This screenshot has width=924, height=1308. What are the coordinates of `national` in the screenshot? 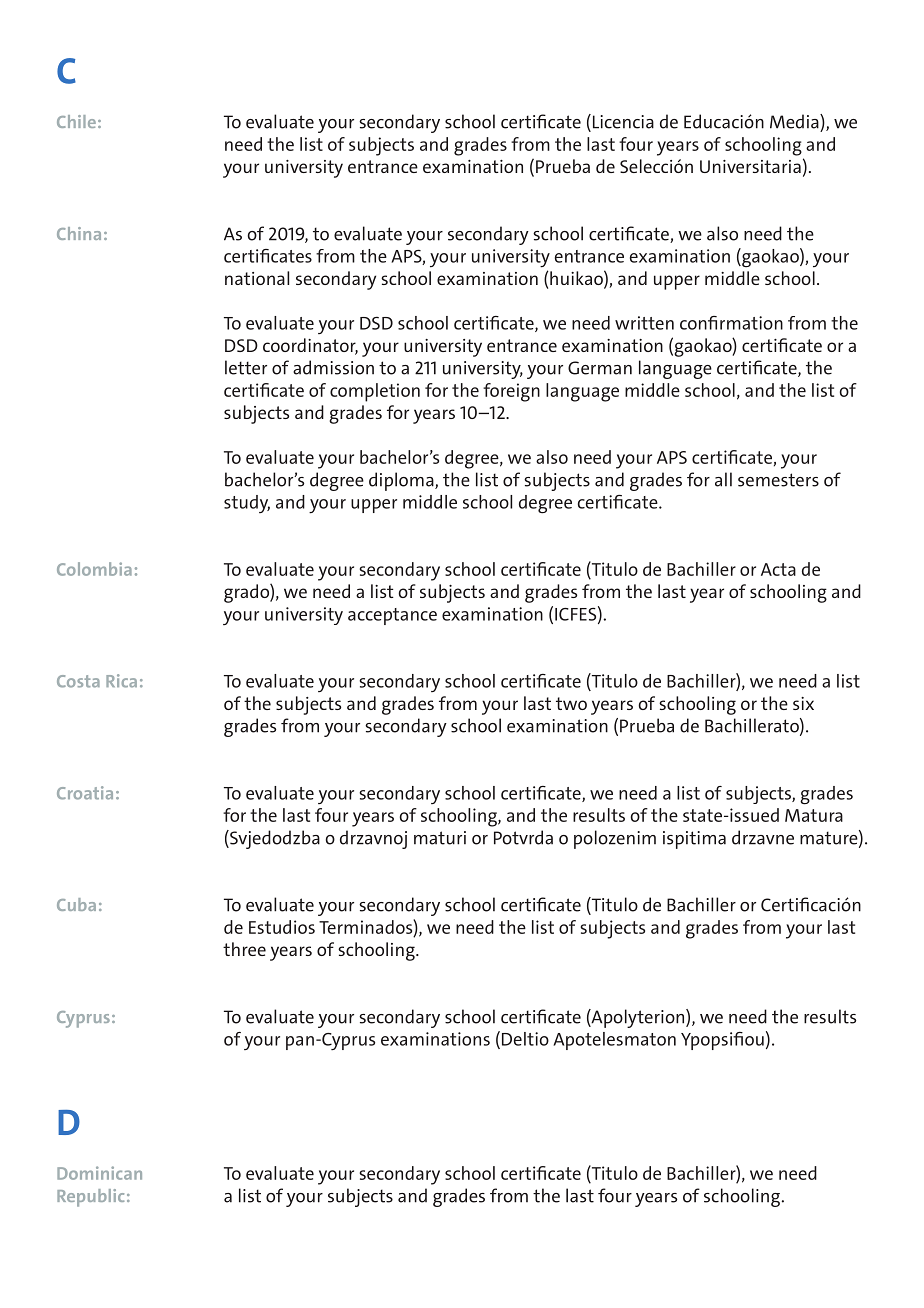 It's located at (257, 278).
